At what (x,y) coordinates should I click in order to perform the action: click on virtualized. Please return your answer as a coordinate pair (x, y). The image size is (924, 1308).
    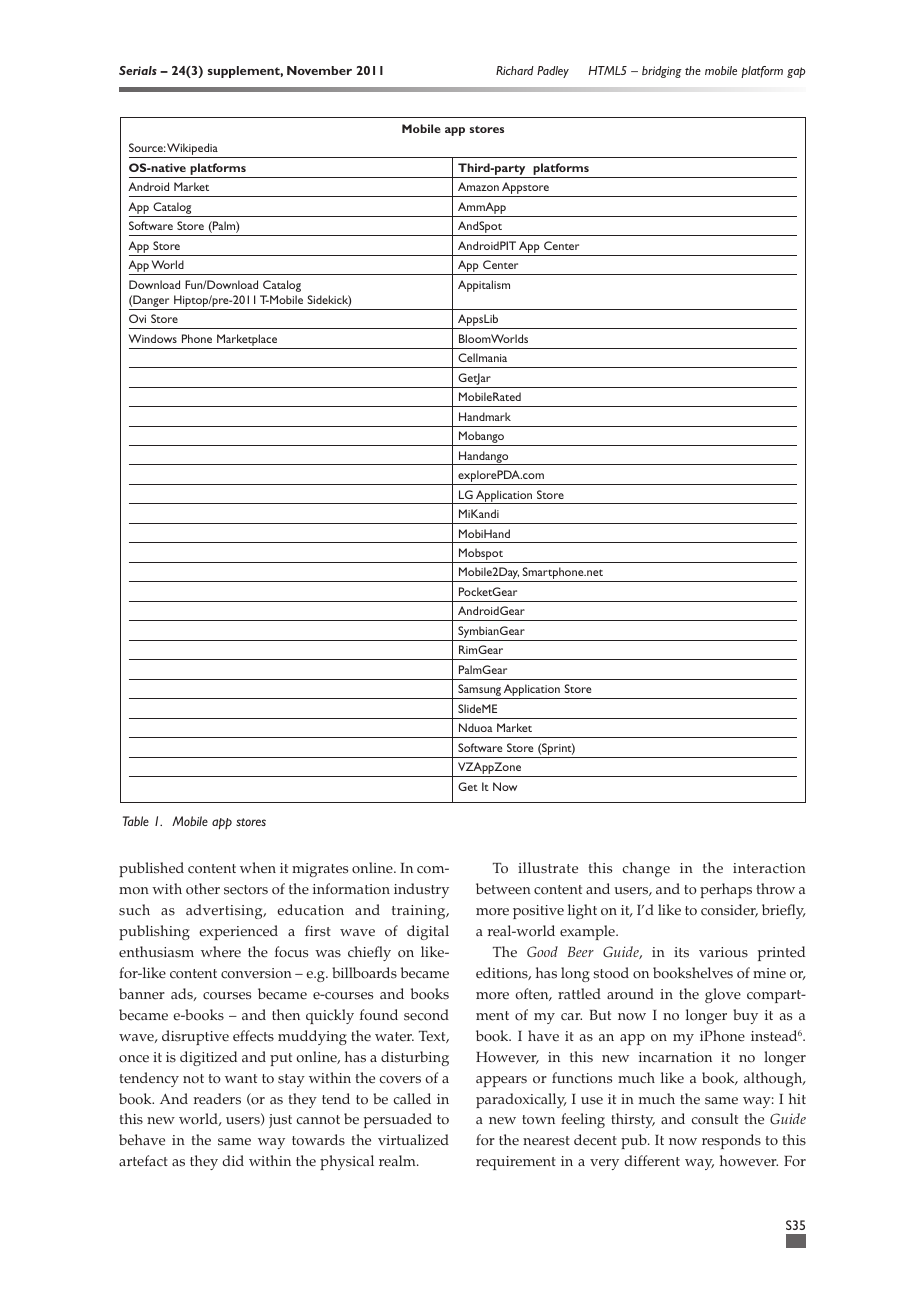
    Looking at the image, I should click on (413, 1140).
